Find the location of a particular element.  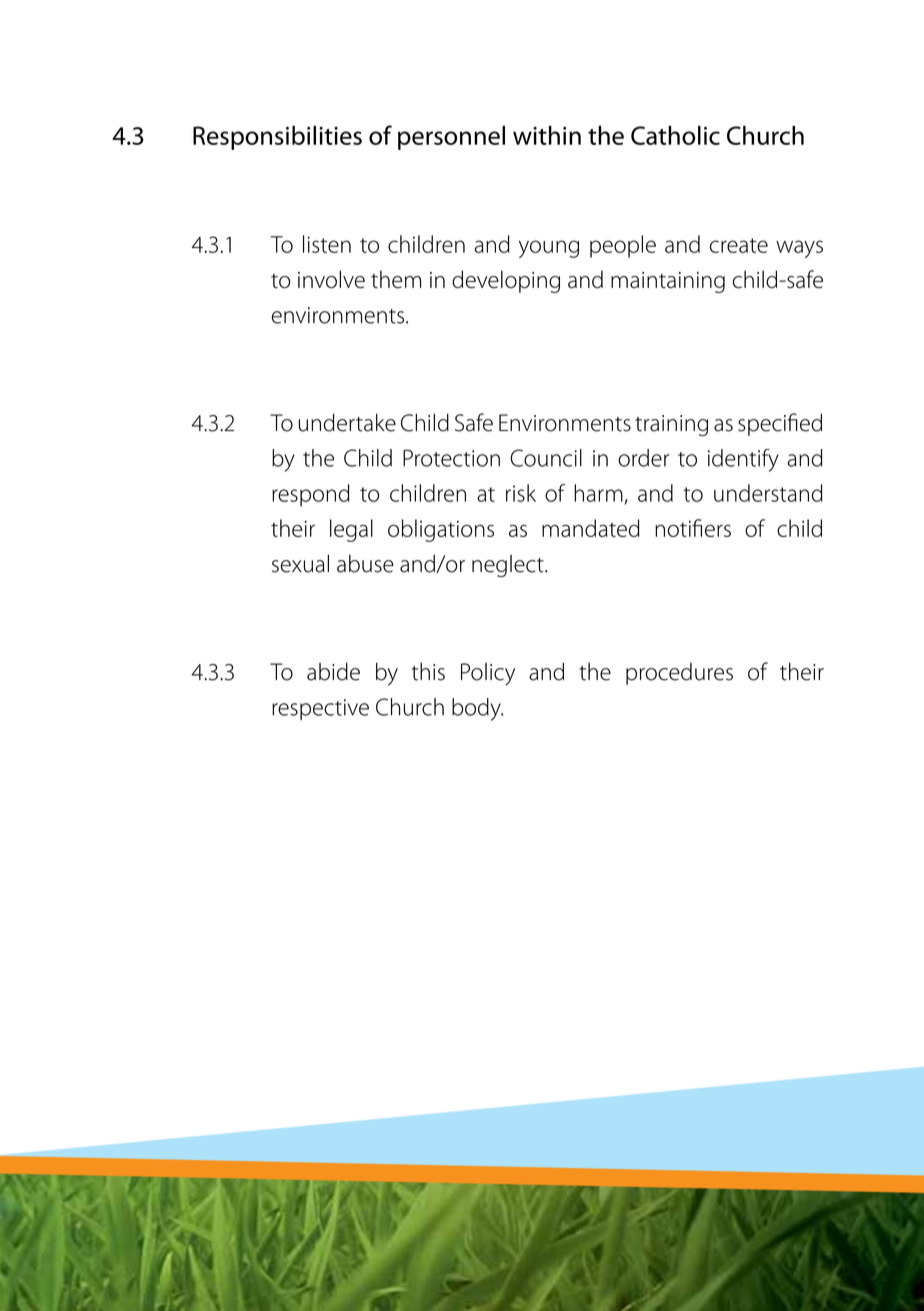

Policy is located at coordinates (488, 674).
